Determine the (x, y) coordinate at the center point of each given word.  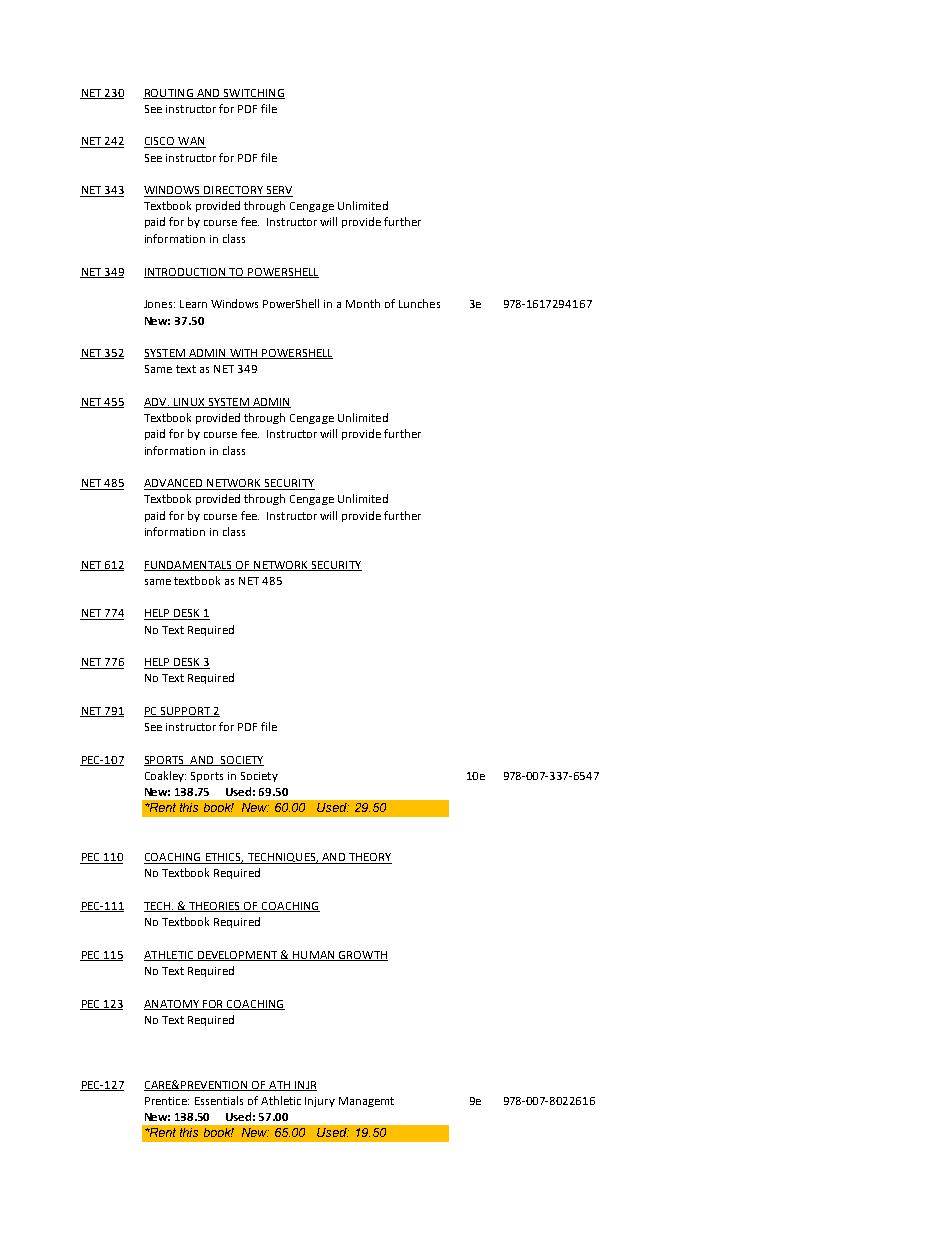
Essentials (219, 1100)
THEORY (369, 858)
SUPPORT (185, 712)
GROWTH (362, 956)
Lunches (419, 303)
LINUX (189, 403)
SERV (278, 191)
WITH (244, 354)
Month (363, 303)
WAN (191, 142)
